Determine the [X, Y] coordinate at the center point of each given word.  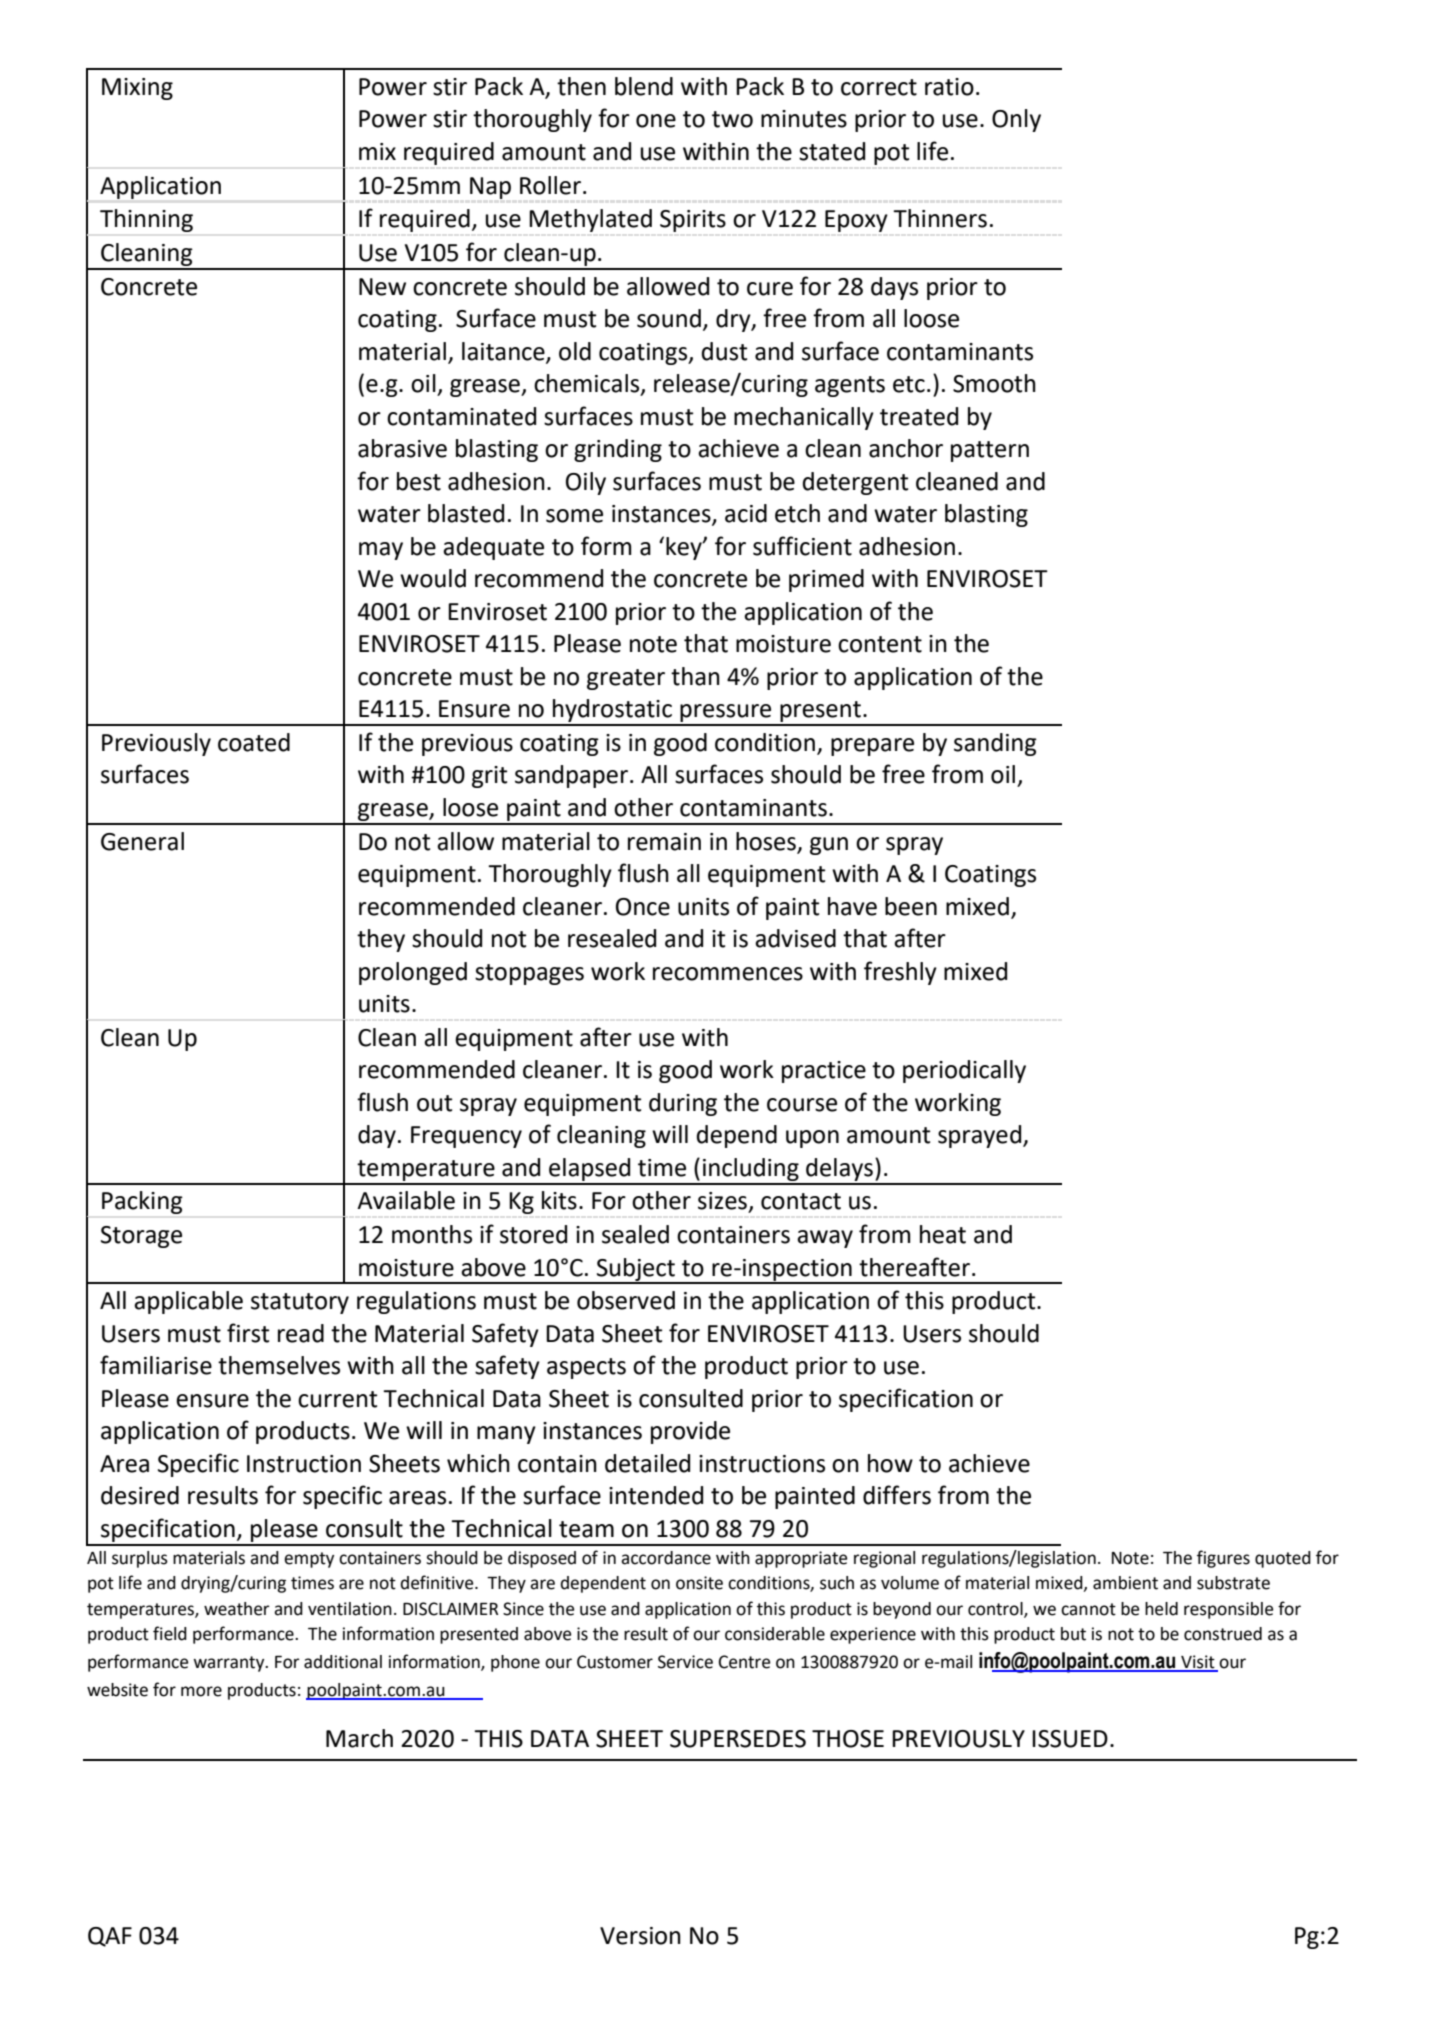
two [732, 119]
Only [1016, 120]
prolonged [413, 973]
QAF [110, 1937]
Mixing [137, 89]
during [683, 1104]
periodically [964, 1071]
